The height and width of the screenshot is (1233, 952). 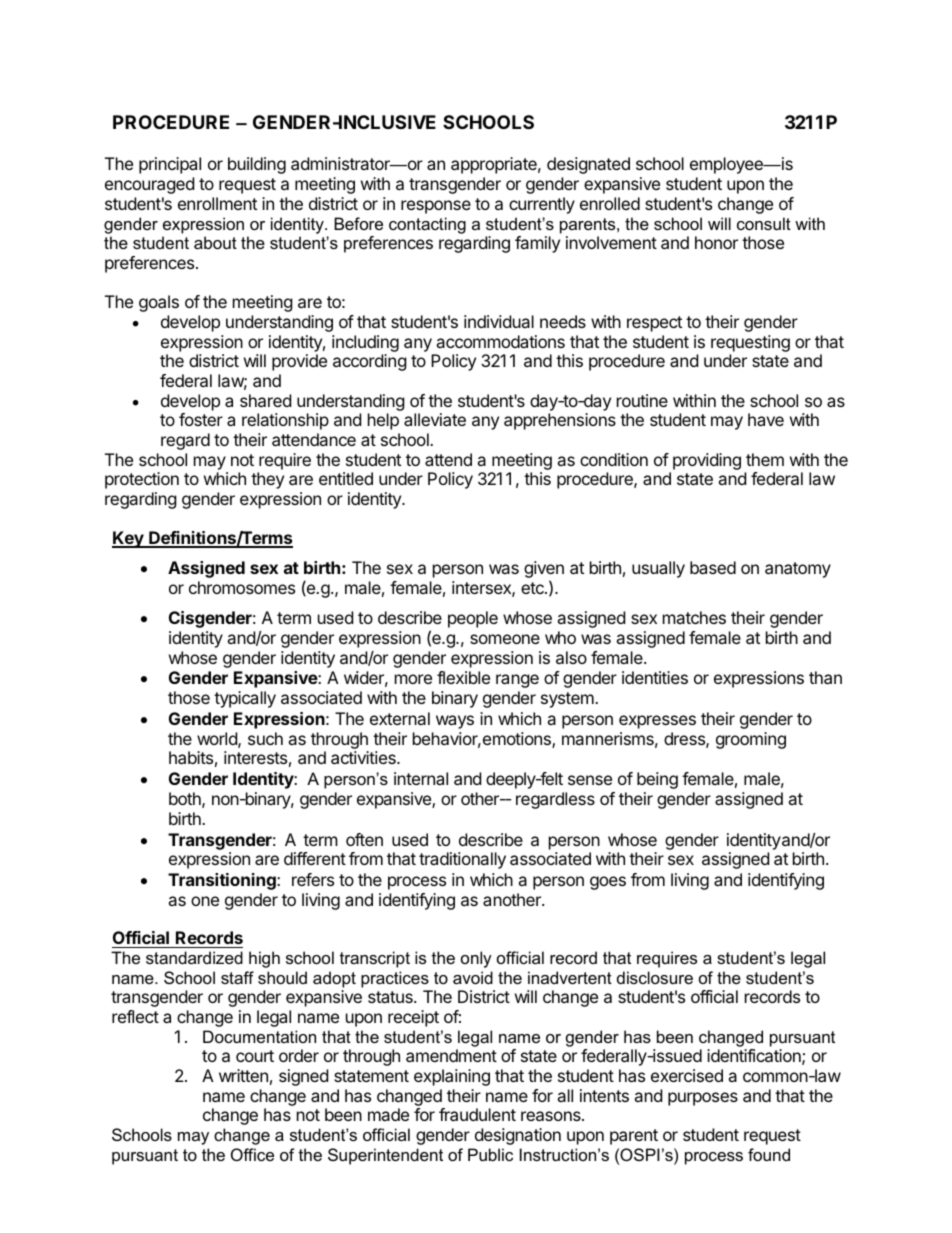 What do you see at coordinates (694, 617) in the screenshot?
I see `matches` at bounding box center [694, 617].
